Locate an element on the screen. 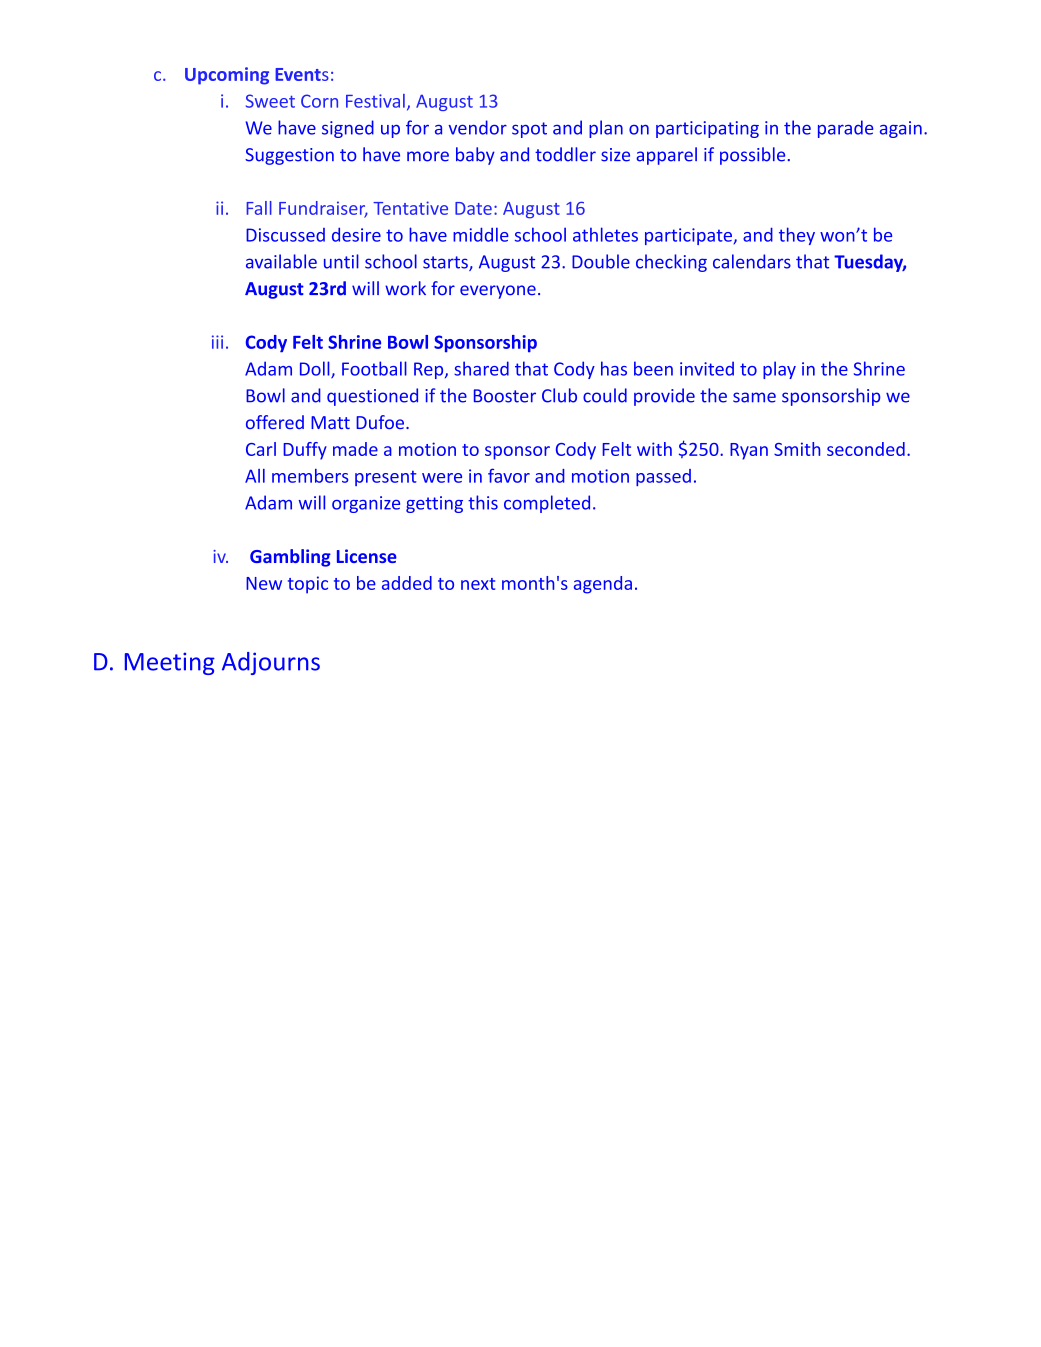 This screenshot has height=1347, width=1041. shared is located at coordinates (481, 368).
